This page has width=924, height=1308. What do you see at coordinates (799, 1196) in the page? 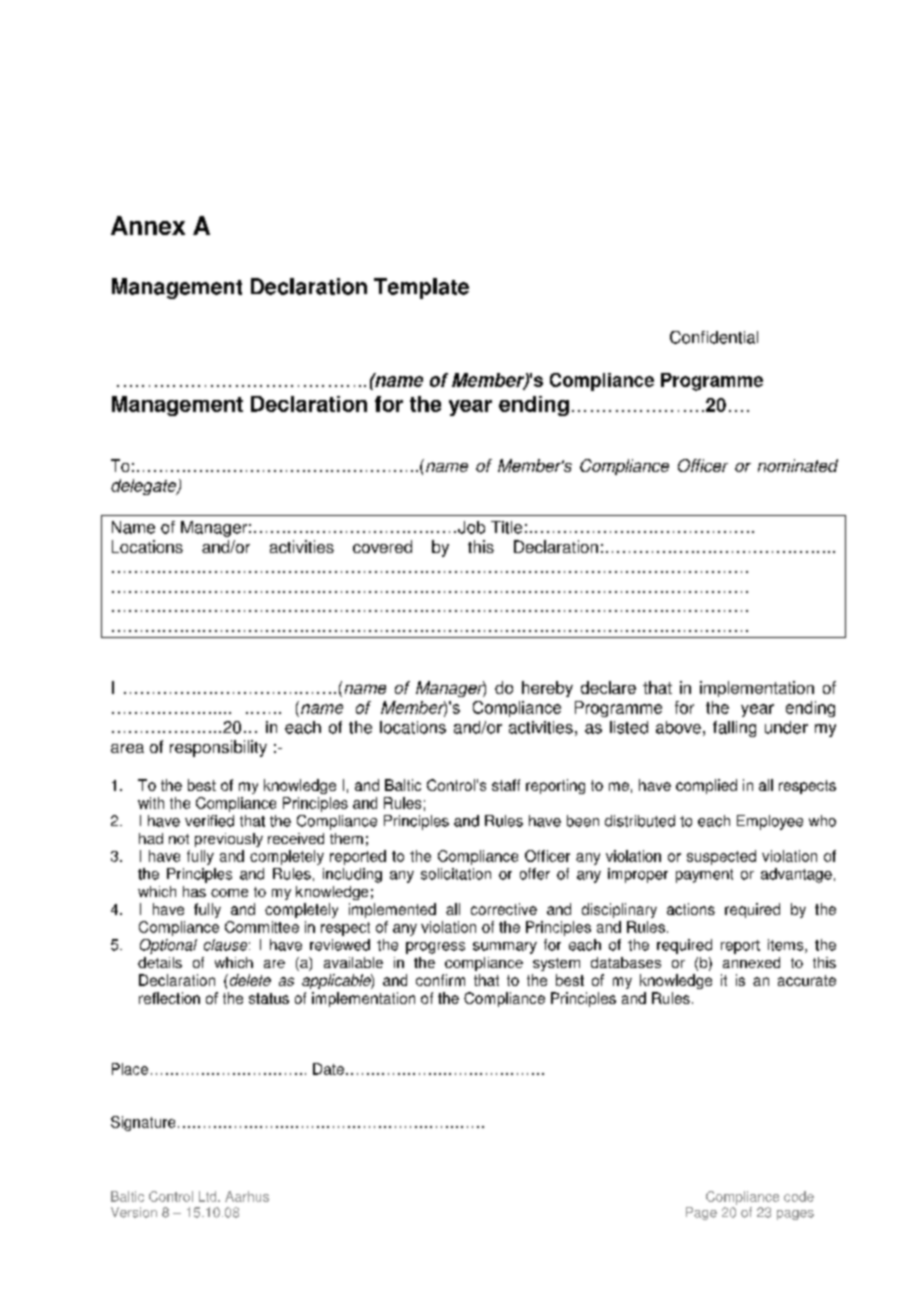
I see `code` at bounding box center [799, 1196].
